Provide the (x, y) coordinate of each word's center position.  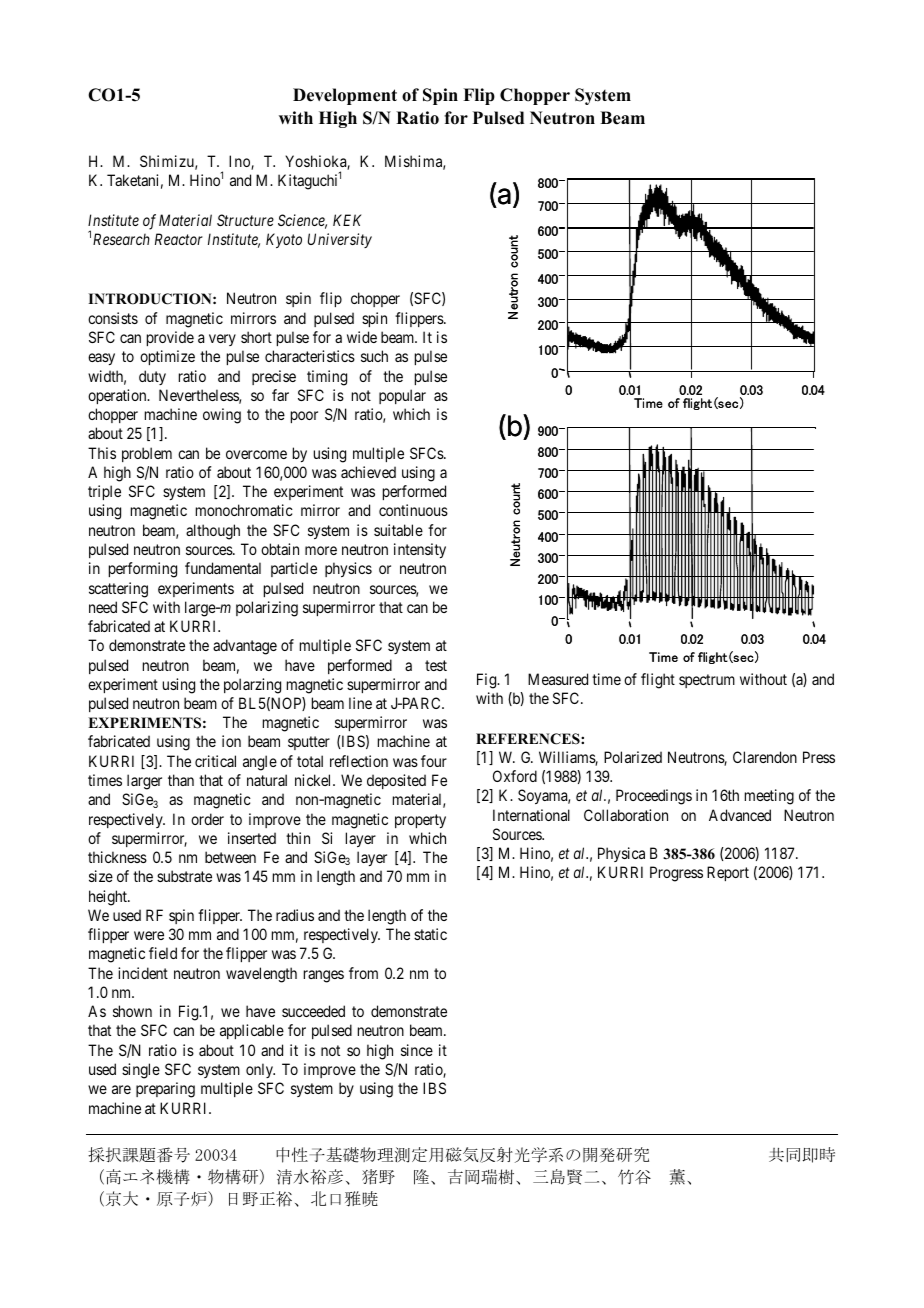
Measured (558, 679)
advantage (245, 647)
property (420, 821)
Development (345, 96)
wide (362, 337)
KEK (347, 220)
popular (402, 396)
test (436, 665)
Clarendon (765, 757)
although (213, 532)
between (230, 857)
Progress (676, 874)
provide (170, 338)
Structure (245, 220)
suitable (398, 530)
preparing (165, 1090)
